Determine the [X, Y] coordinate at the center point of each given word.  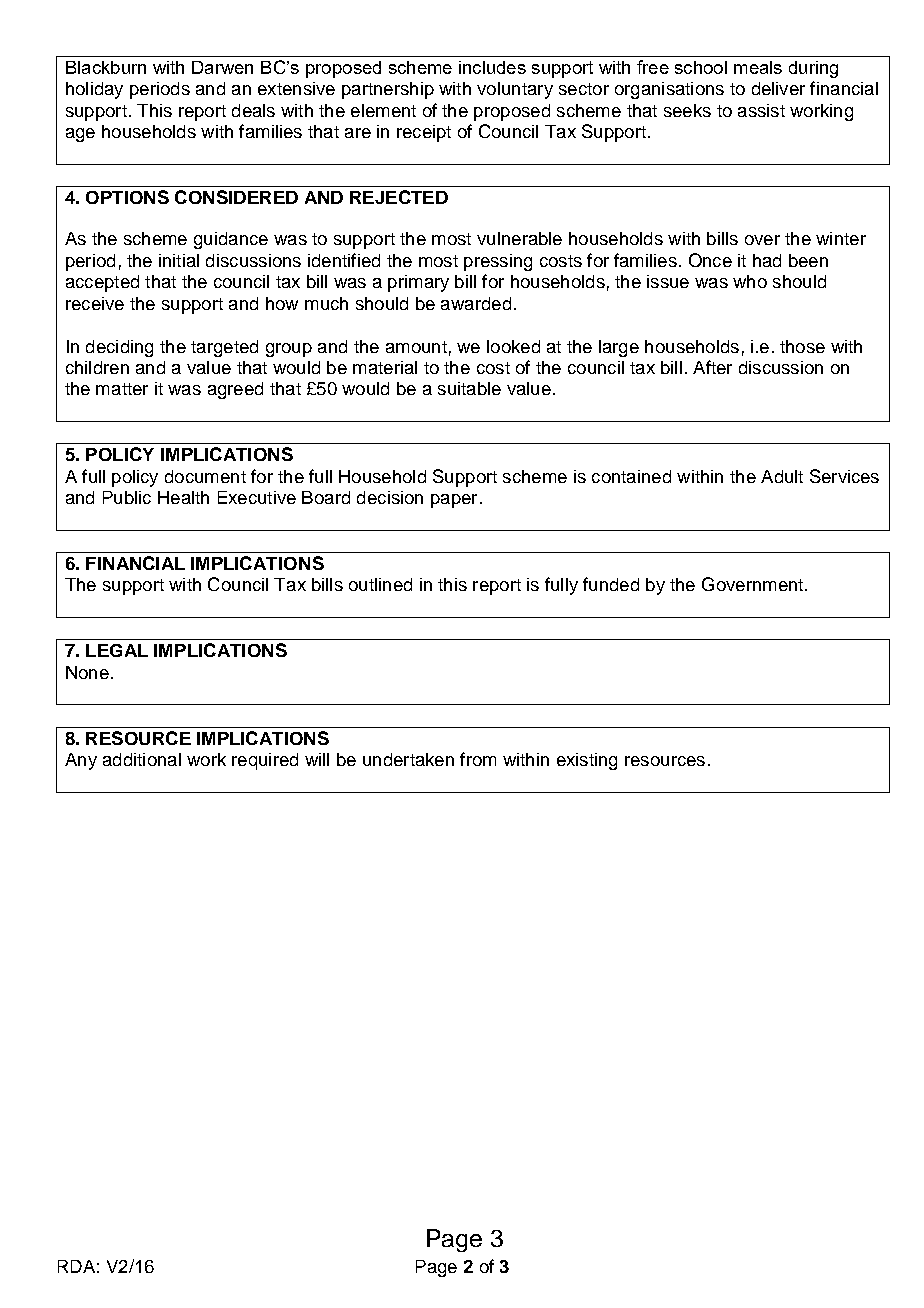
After [712, 367]
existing [587, 761]
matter [122, 389]
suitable [469, 388]
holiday [94, 90]
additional [142, 759]
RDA [76, 1266]
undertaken [408, 759]
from [478, 759]
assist [761, 110]
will [317, 759]
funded [611, 584]
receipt [424, 133]
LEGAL [117, 650]
